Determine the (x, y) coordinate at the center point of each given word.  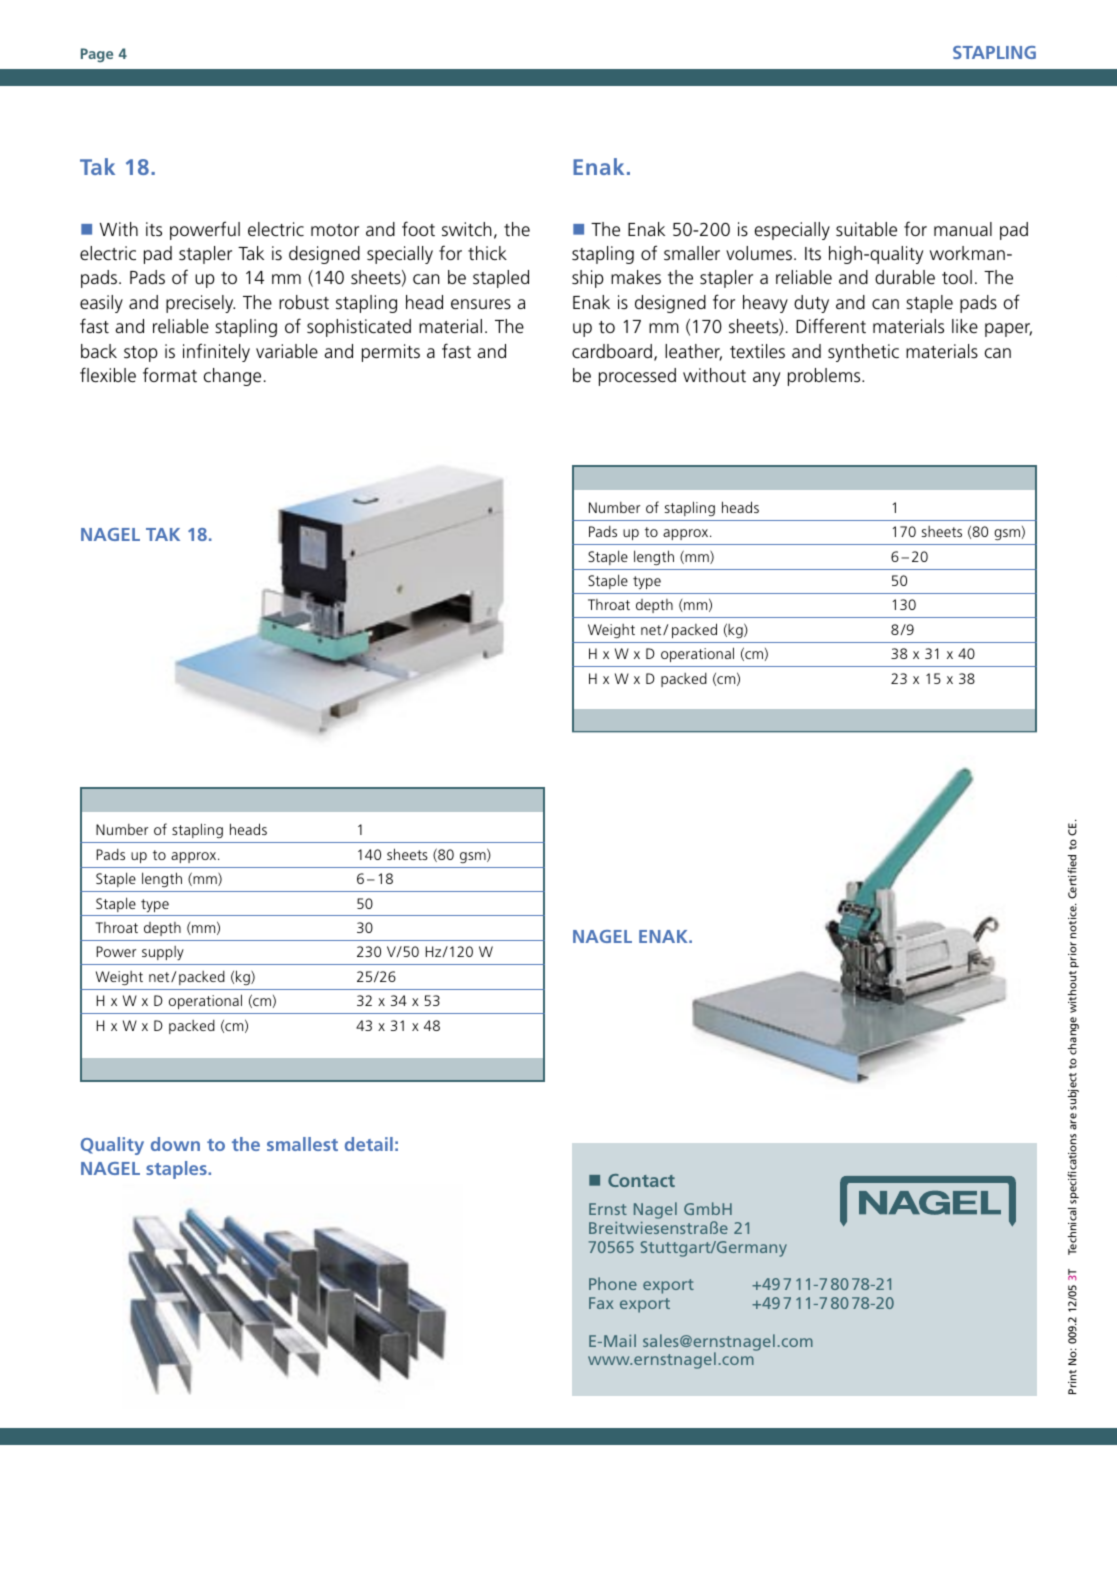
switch (467, 229)
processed (637, 377)
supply (163, 953)
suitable (866, 229)
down (175, 1144)
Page (97, 55)
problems (825, 377)
